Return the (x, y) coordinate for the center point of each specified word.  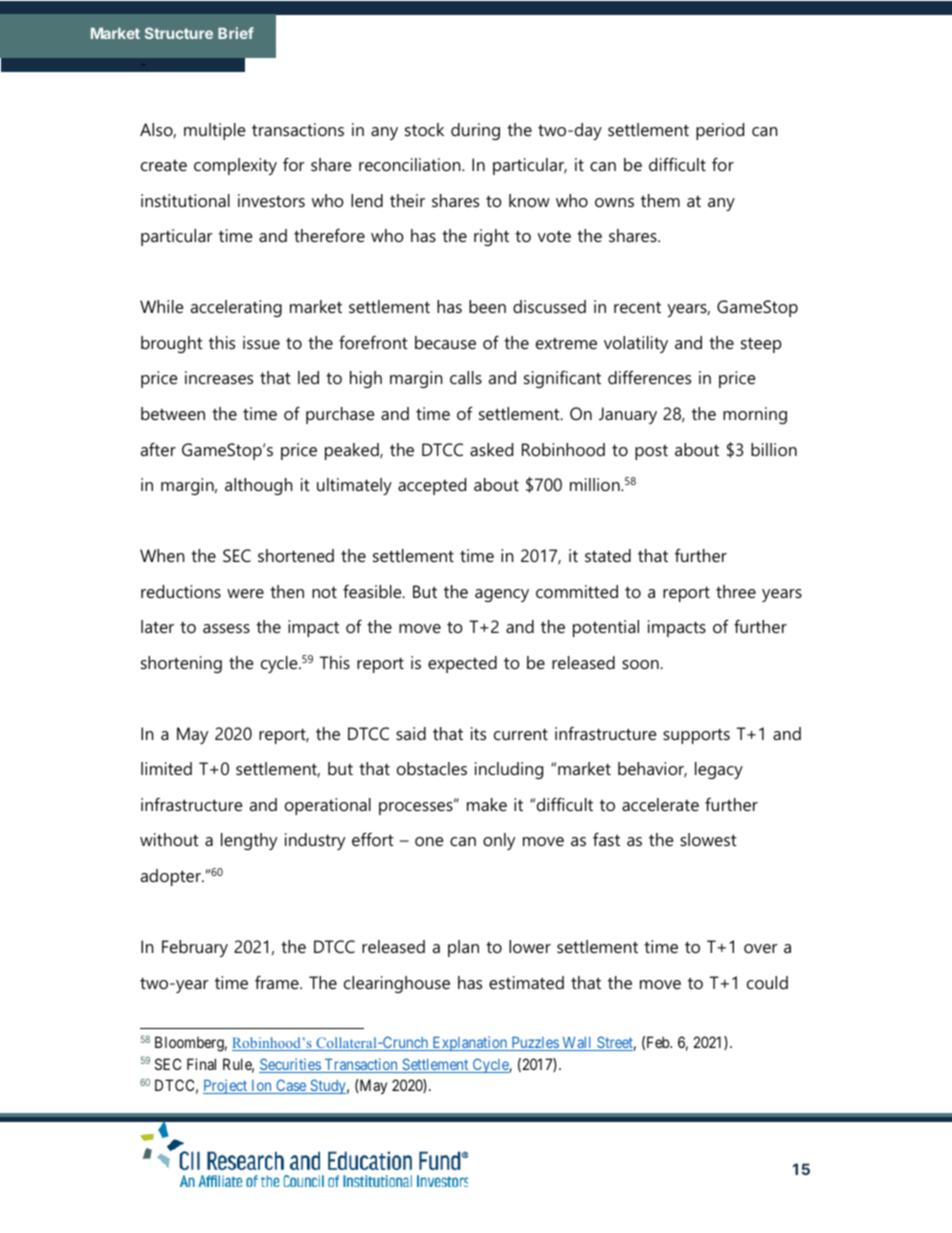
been (487, 306)
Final (201, 1064)
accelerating (236, 308)
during (475, 131)
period (720, 131)
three (736, 591)
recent (637, 307)
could (767, 982)
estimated (526, 982)
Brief (236, 33)
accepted (432, 486)
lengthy (249, 841)
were (245, 593)
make (487, 804)
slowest (708, 839)
